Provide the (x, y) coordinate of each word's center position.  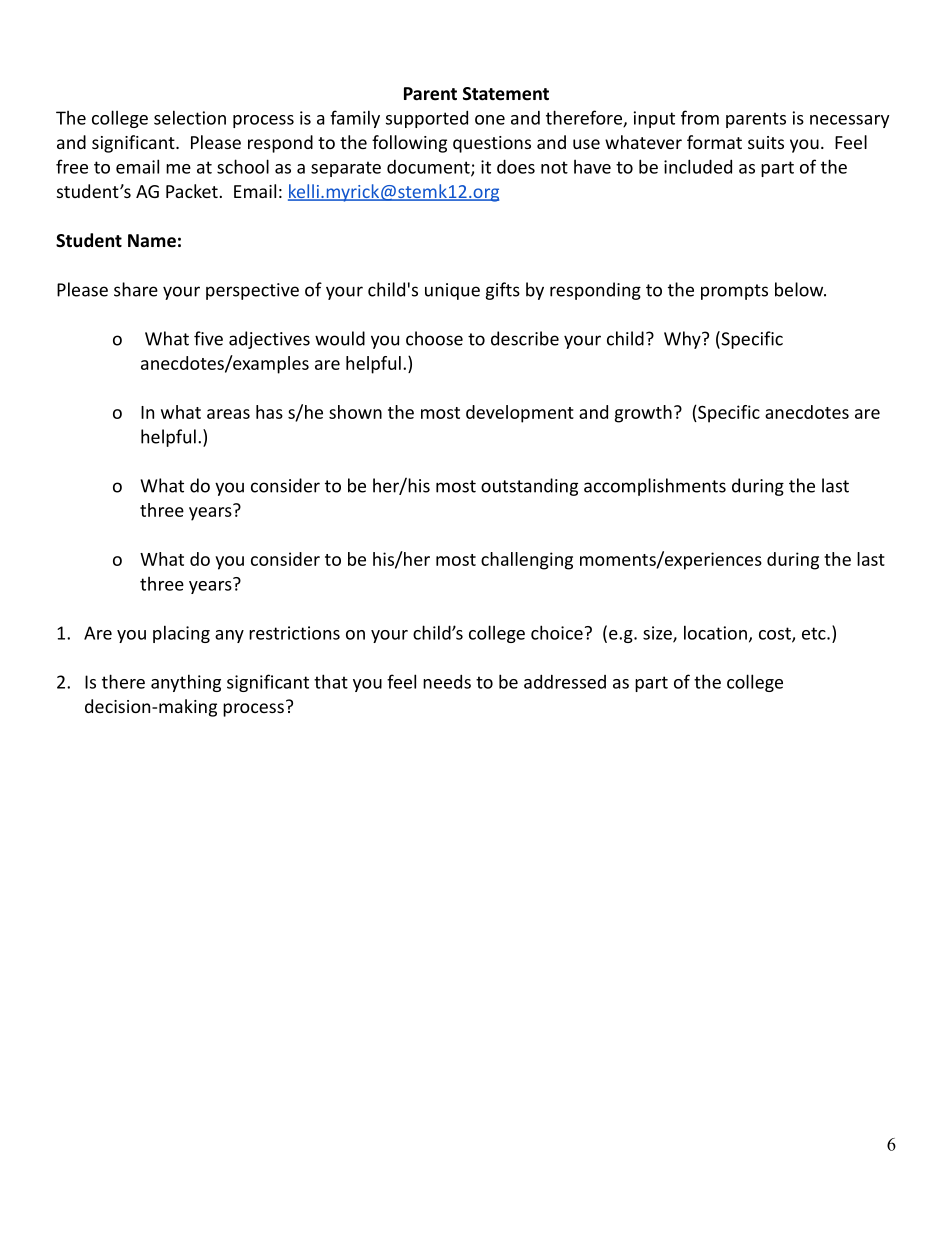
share (136, 289)
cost (776, 634)
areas (228, 414)
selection (190, 117)
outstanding (529, 487)
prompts (734, 292)
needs (447, 682)
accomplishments (655, 487)
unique (452, 291)
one (490, 120)
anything (186, 683)
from (700, 117)
